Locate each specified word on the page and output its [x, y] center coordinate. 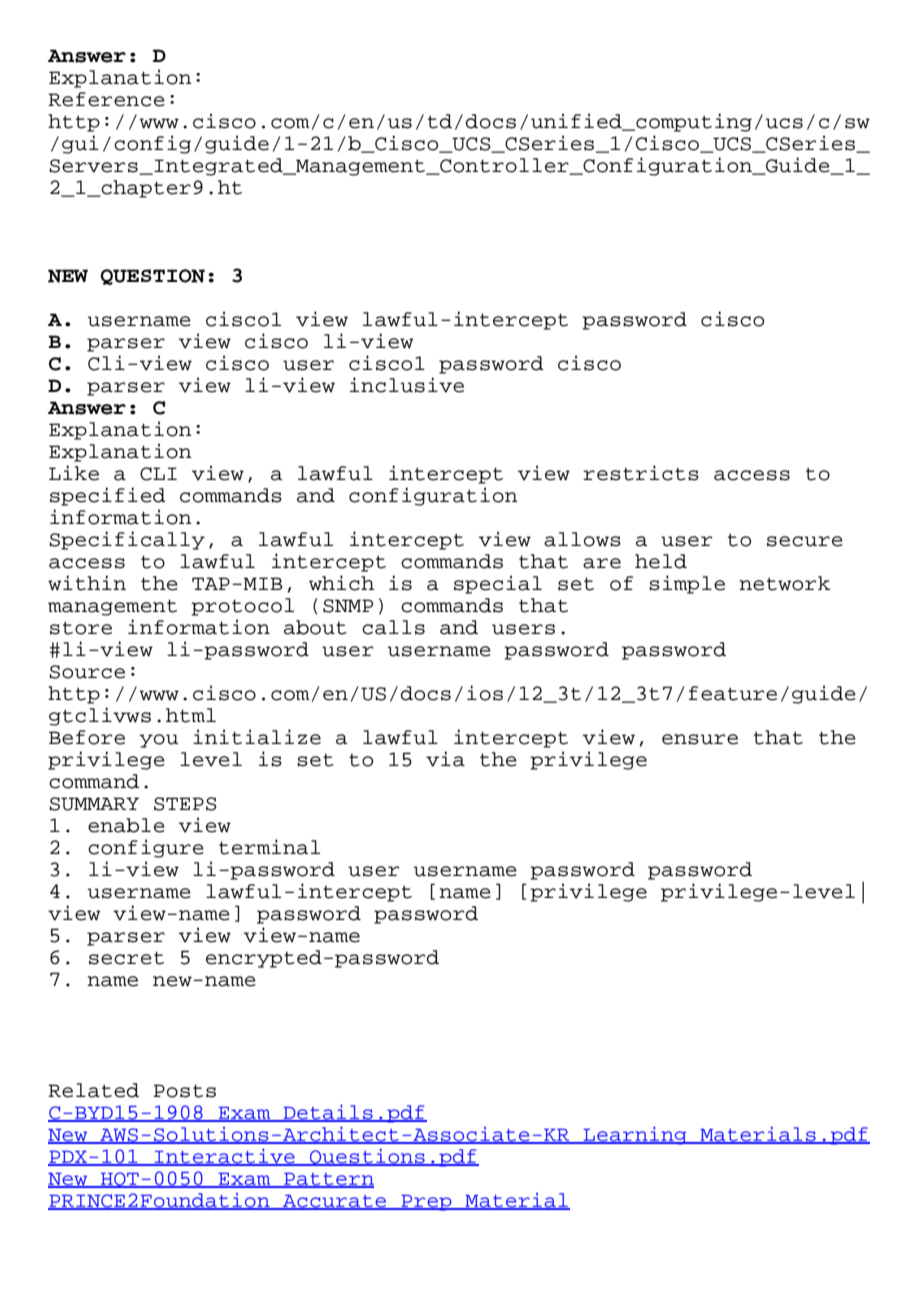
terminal [269, 847]
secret [126, 958]
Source [87, 672]
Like [74, 473]
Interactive [224, 1156]
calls [393, 627]
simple [687, 584]
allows [582, 539]
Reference [106, 99]
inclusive [407, 385]
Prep [426, 1203]
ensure [700, 739]
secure [805, 541]
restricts [641, 473]
